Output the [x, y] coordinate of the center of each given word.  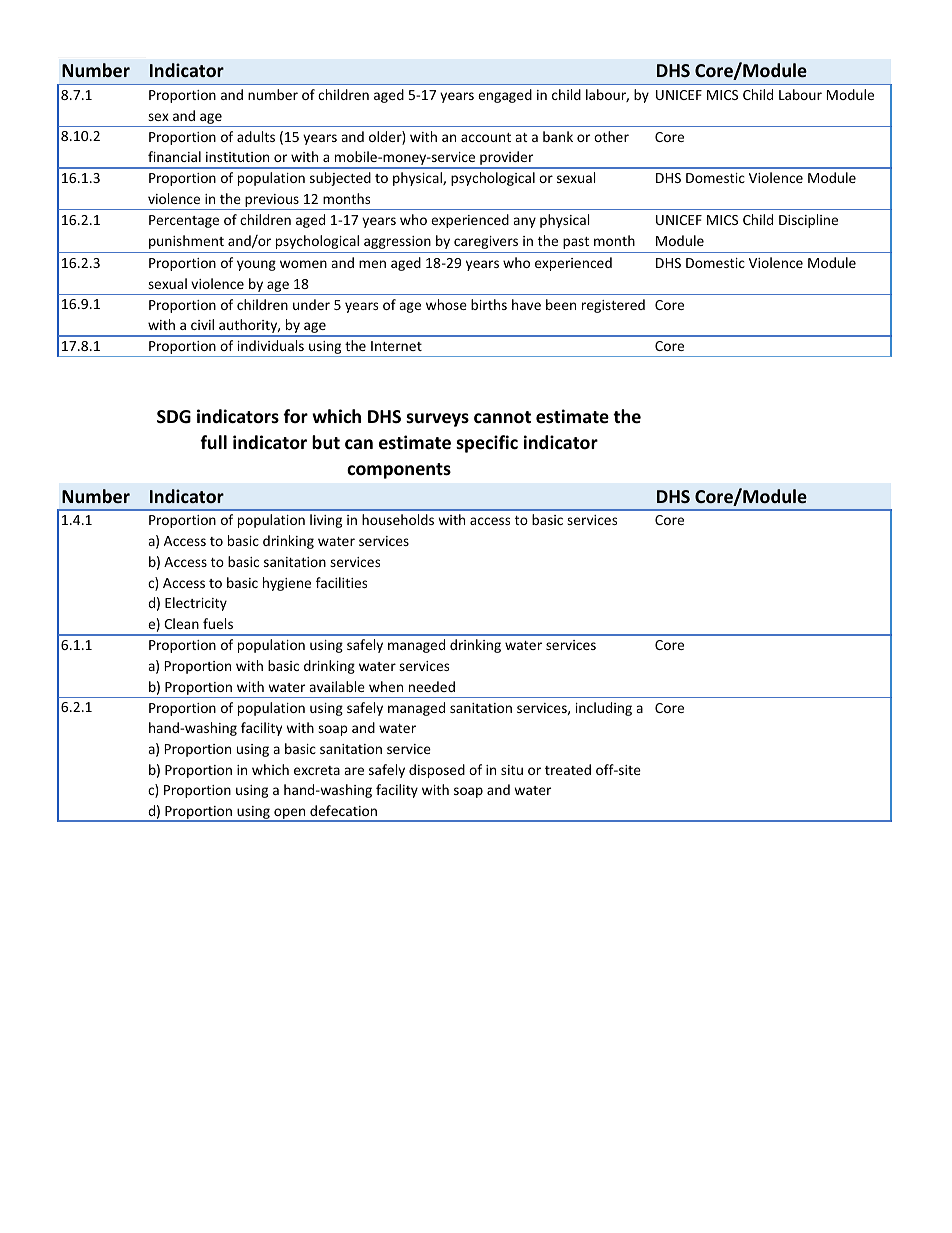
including [604, 709]
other [611, 136]
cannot [502, 417]
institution [237, 157]
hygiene [287, 584]
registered [613, 306]
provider [507, 159]
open [290, 815]
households [398, 519]
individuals [271, 345]
